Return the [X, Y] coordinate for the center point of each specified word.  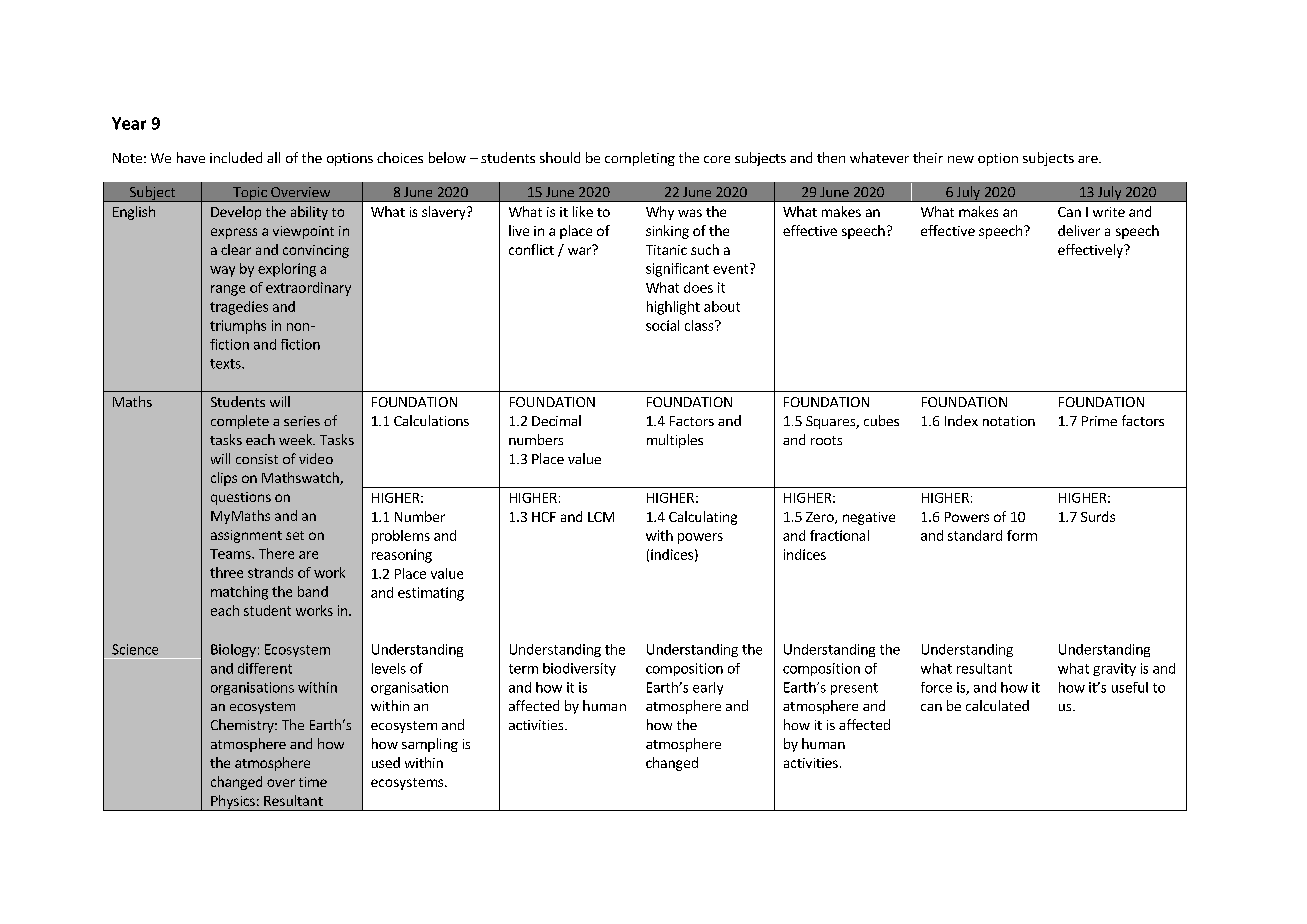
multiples [675, 441]
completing [640, 159]
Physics [233, 803]
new [961, 159]
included [236, 157]
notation [1009, 421]
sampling [430, 745]
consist [257, 459]
